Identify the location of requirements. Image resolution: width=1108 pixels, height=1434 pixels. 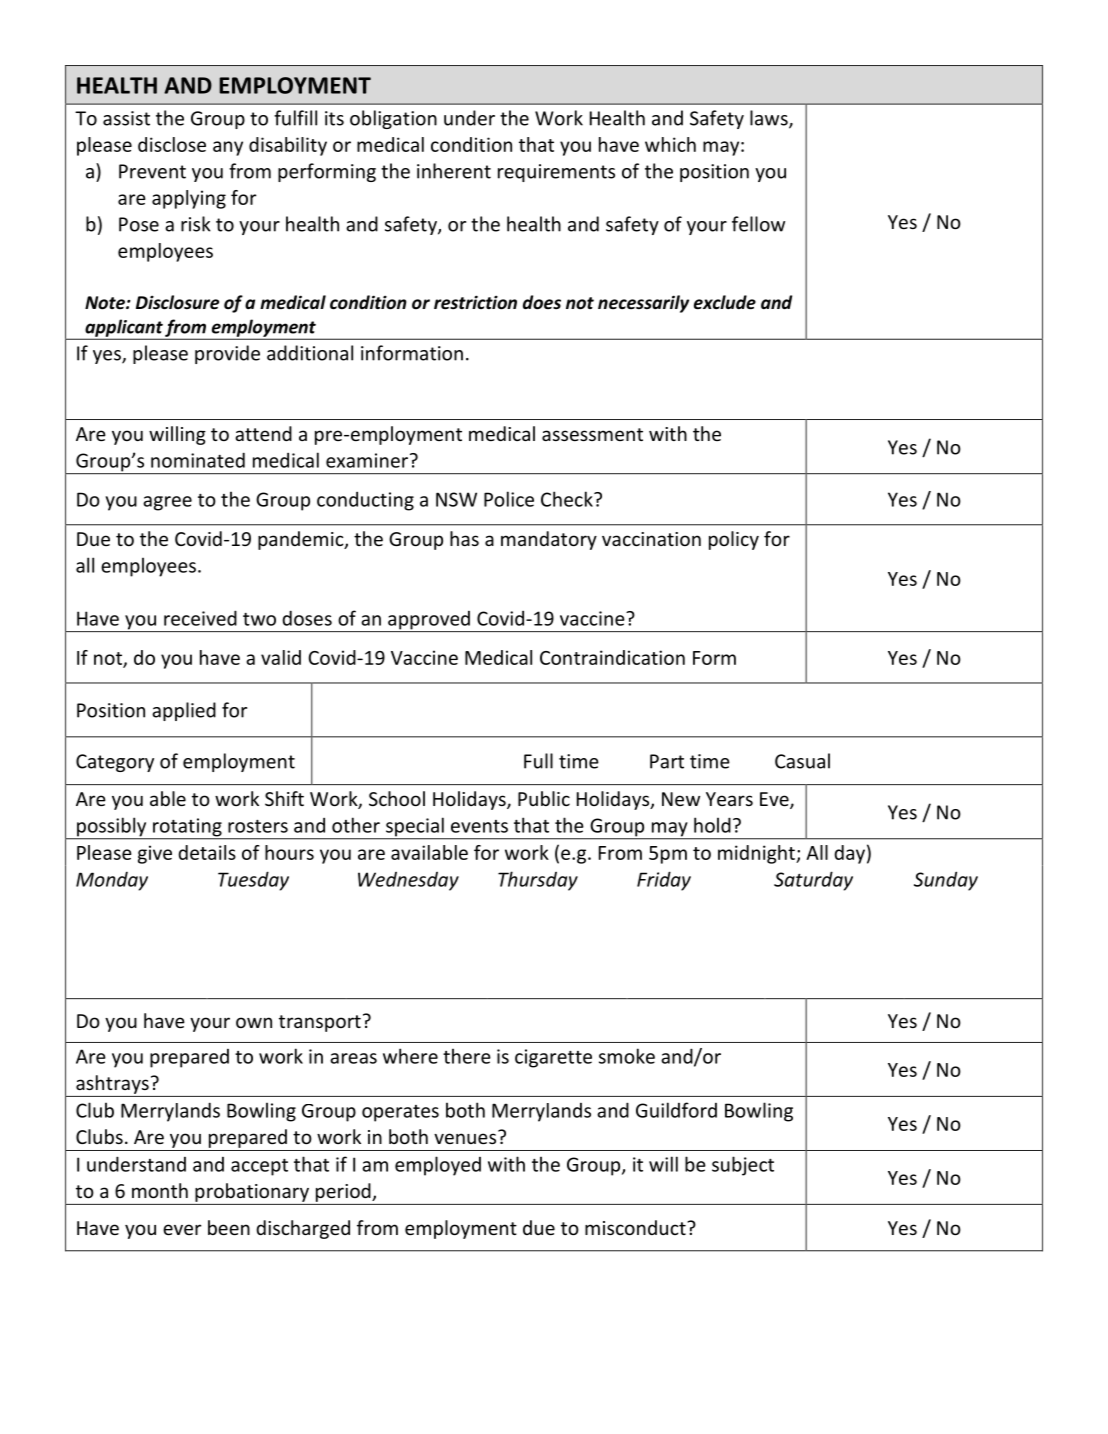
(556, 173).
